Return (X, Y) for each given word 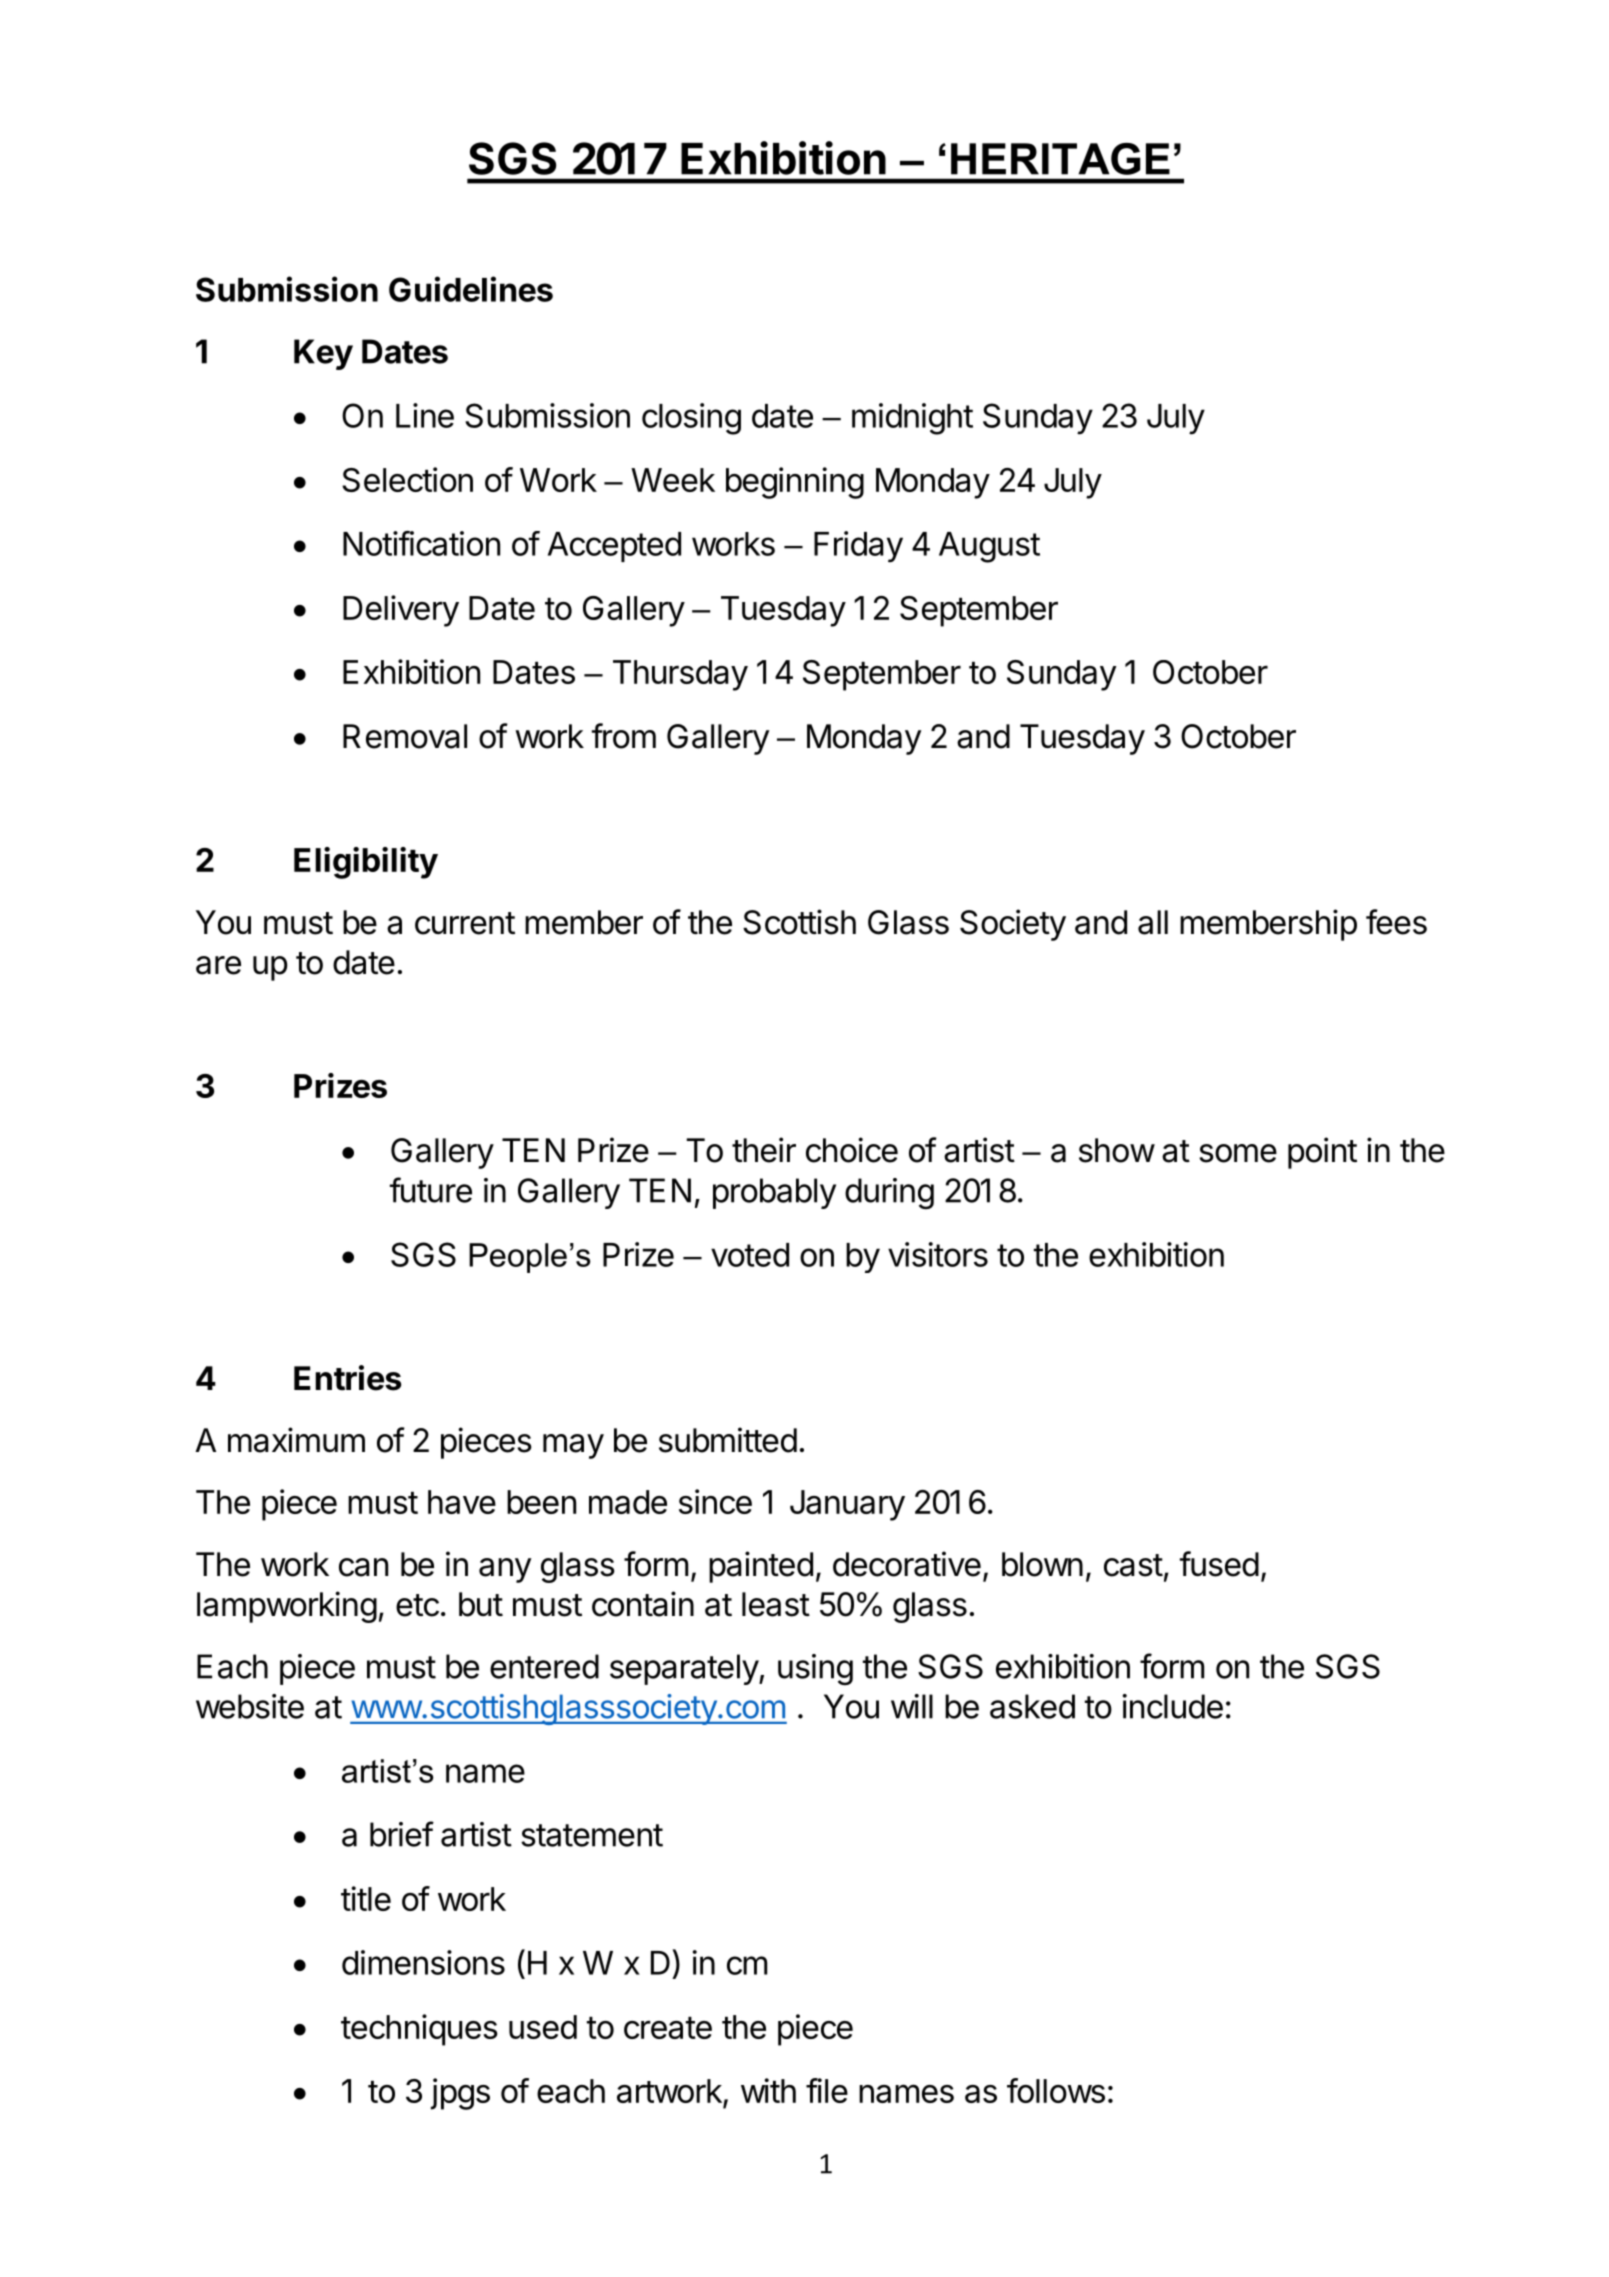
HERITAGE (1060, 159)
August (989, 547)
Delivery (401, 611)
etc (417, 1605)
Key (323, 354)
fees (1396, 922)
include (1172, 1706)
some (1238, 1153)
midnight (912, 419)
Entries (348, 1378)
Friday (858, 547)
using (815, 1670)
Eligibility (366, 863)
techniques (419, 2030)
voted (750, 1255)
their (764, 1150)
